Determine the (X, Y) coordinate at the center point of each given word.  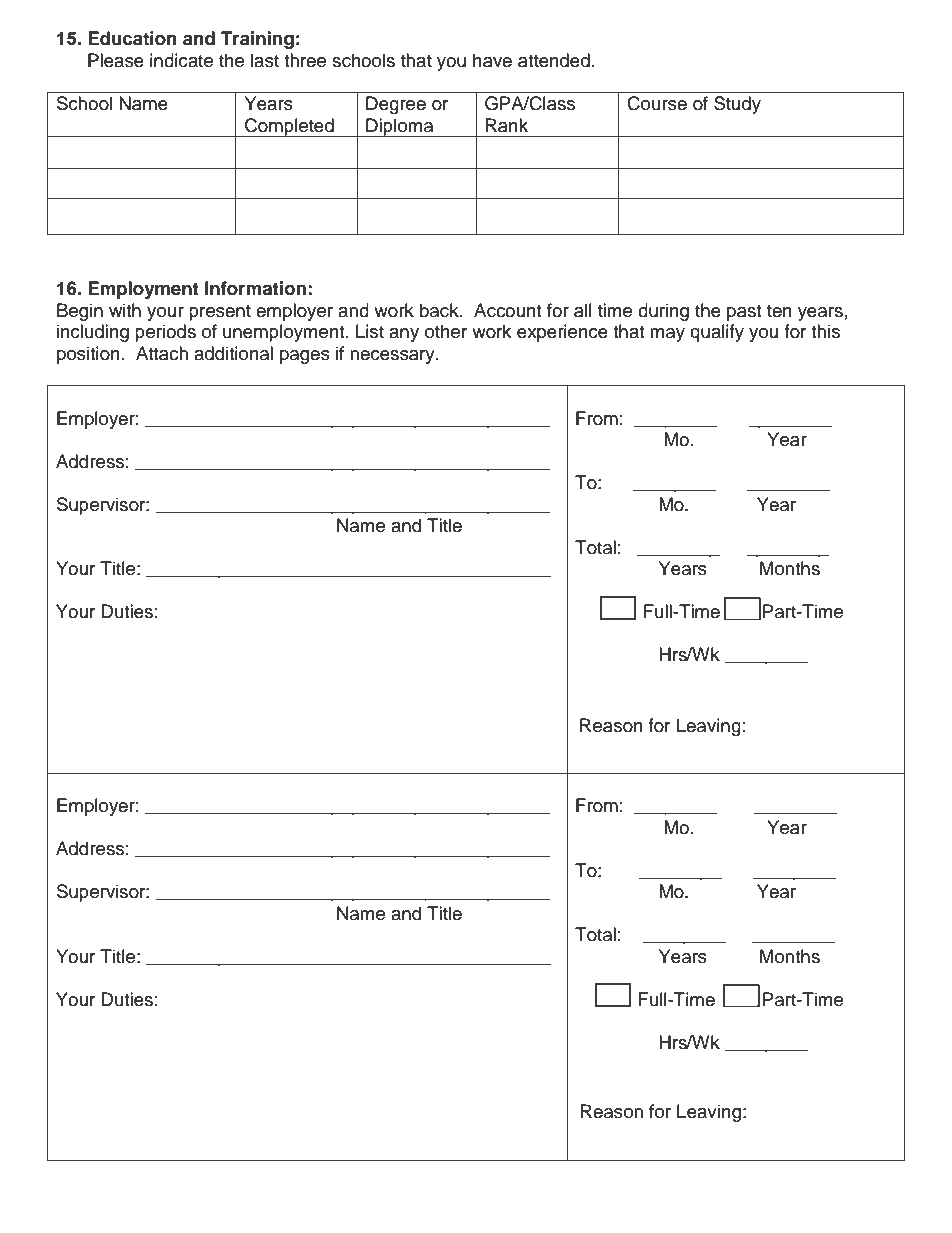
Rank (507, 125)
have (492, 60)
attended (554, 60)
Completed (289, 127)
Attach (162, 353)
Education (132, 38)
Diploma (400, 127)
